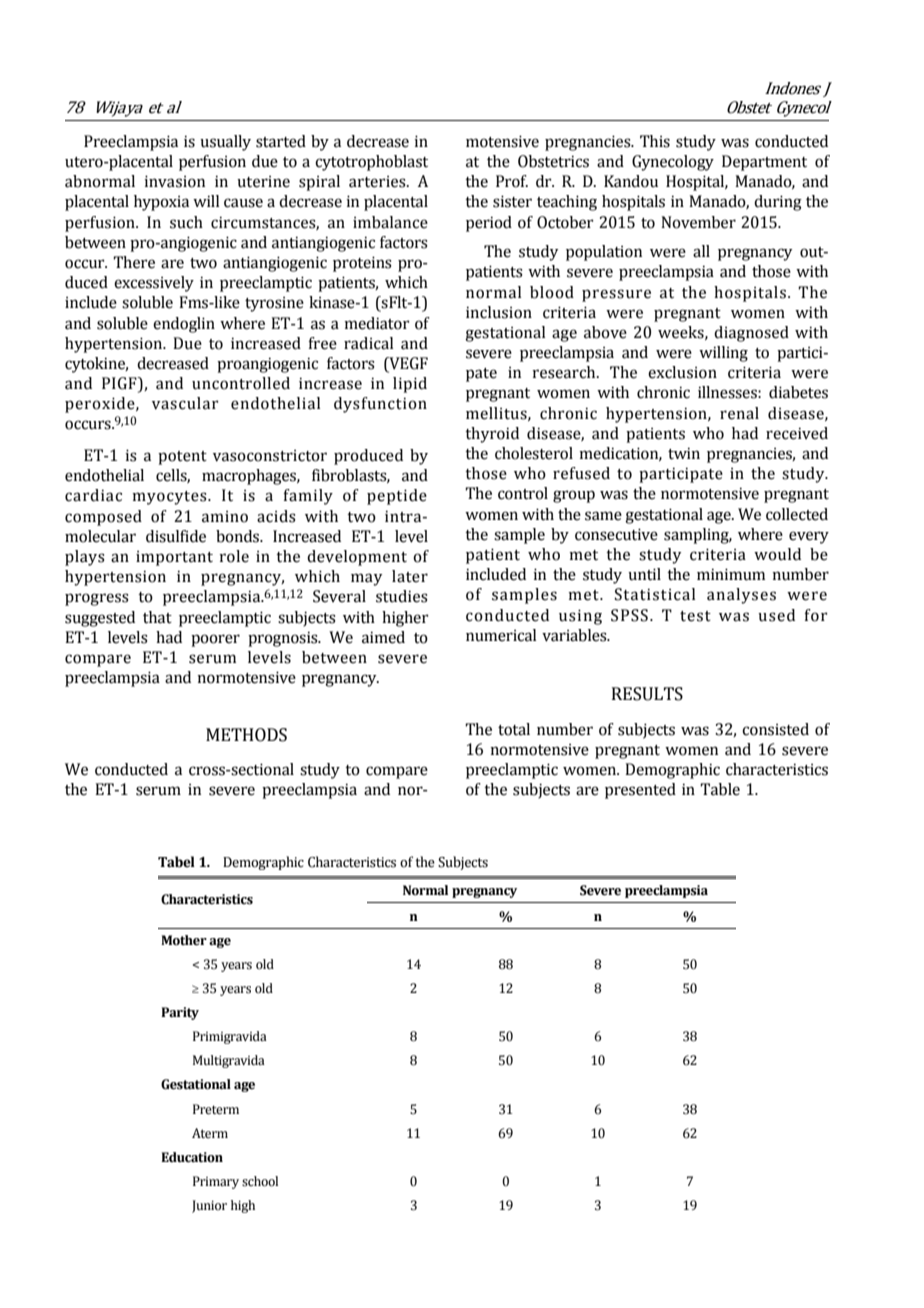  Describe the element at coordinates (185, 403) in the screenshot. I see `vascular` at that location.
